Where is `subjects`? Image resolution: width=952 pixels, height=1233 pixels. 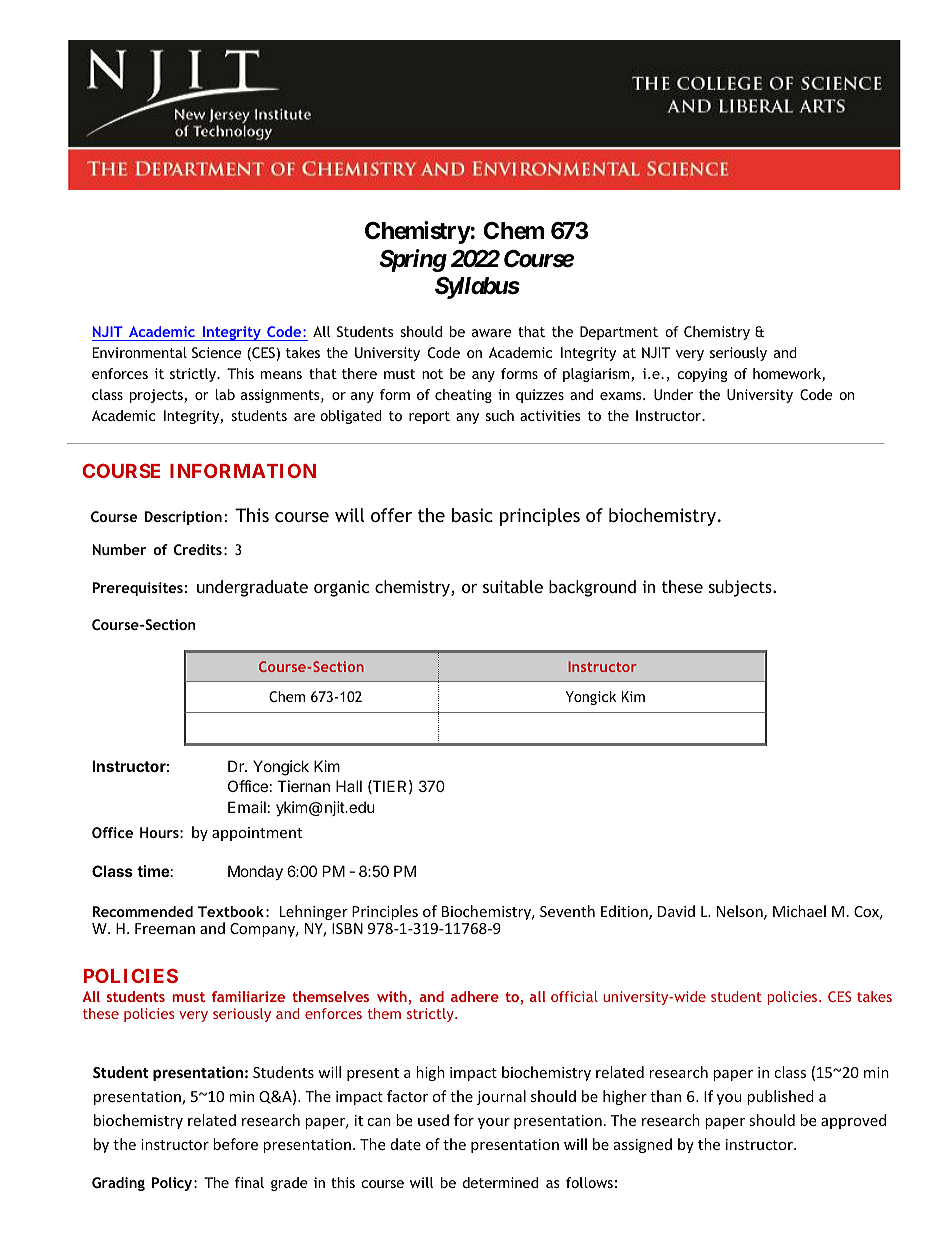 subjects is located at coordinates (741, 588).
